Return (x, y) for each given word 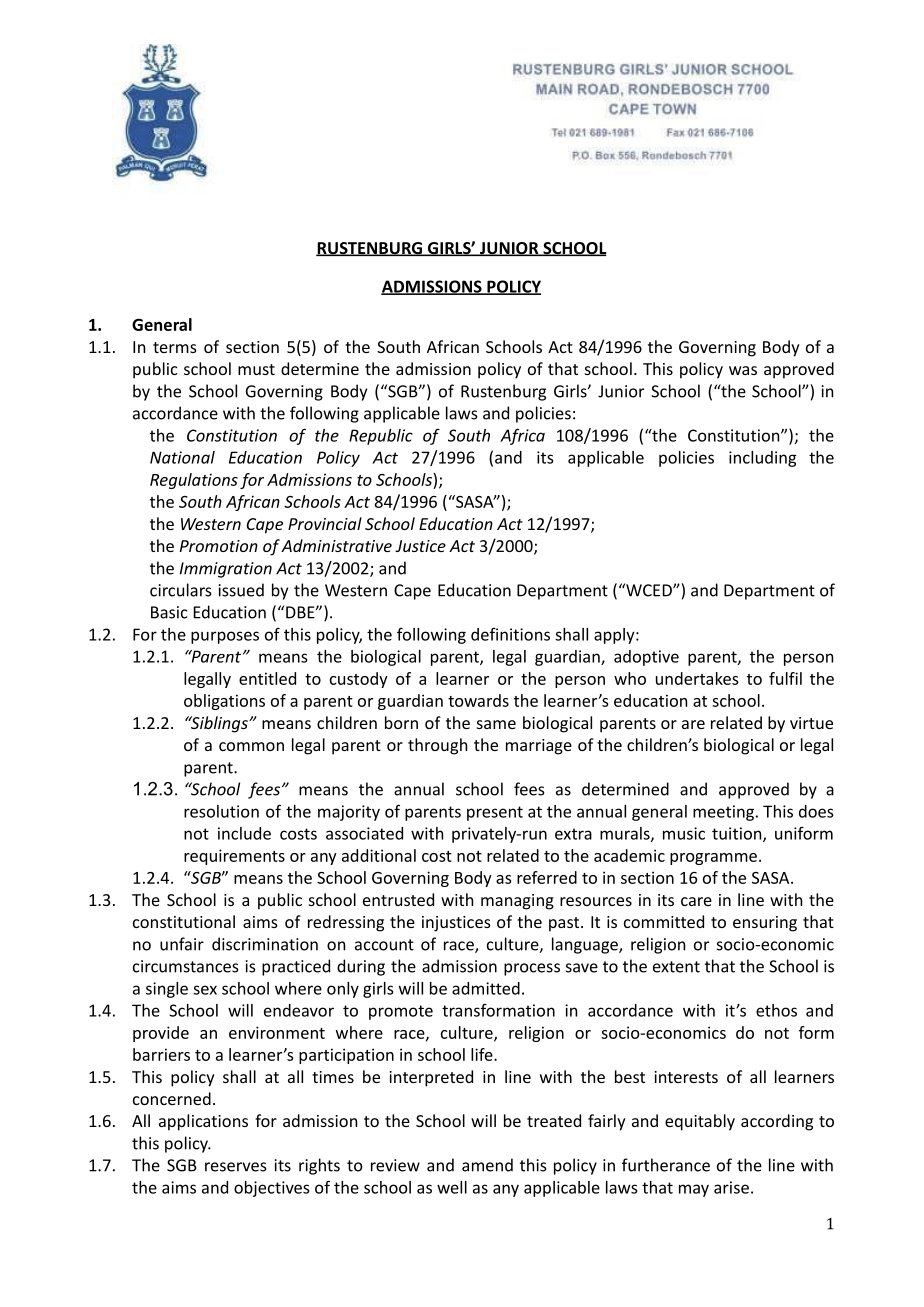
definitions (510, 634)
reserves (236, 1167)
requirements (234, 857)
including (762, 459)
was (743, 370)
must (256, 369)
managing (517, 902)
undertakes (697, 678)
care (696, 901)
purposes (225, 637)
